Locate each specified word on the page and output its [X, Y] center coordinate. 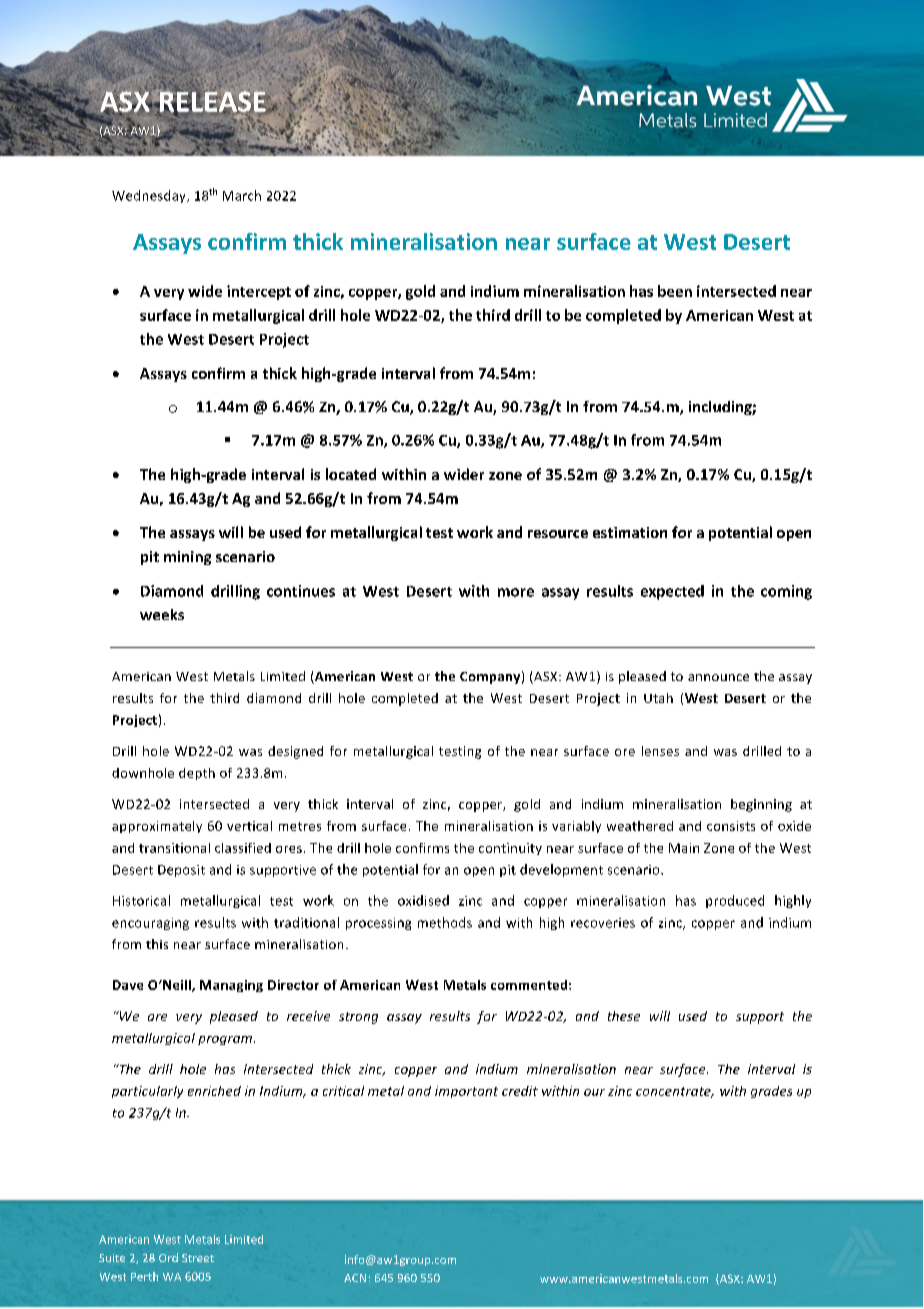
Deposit [181, 871]
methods [445, 922]
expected [672, 592]
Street [198, 1258]
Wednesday [150, 196]
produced [735, 901]
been [675, 291]
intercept [259, 292]
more [516, 592]
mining [187, 558]
